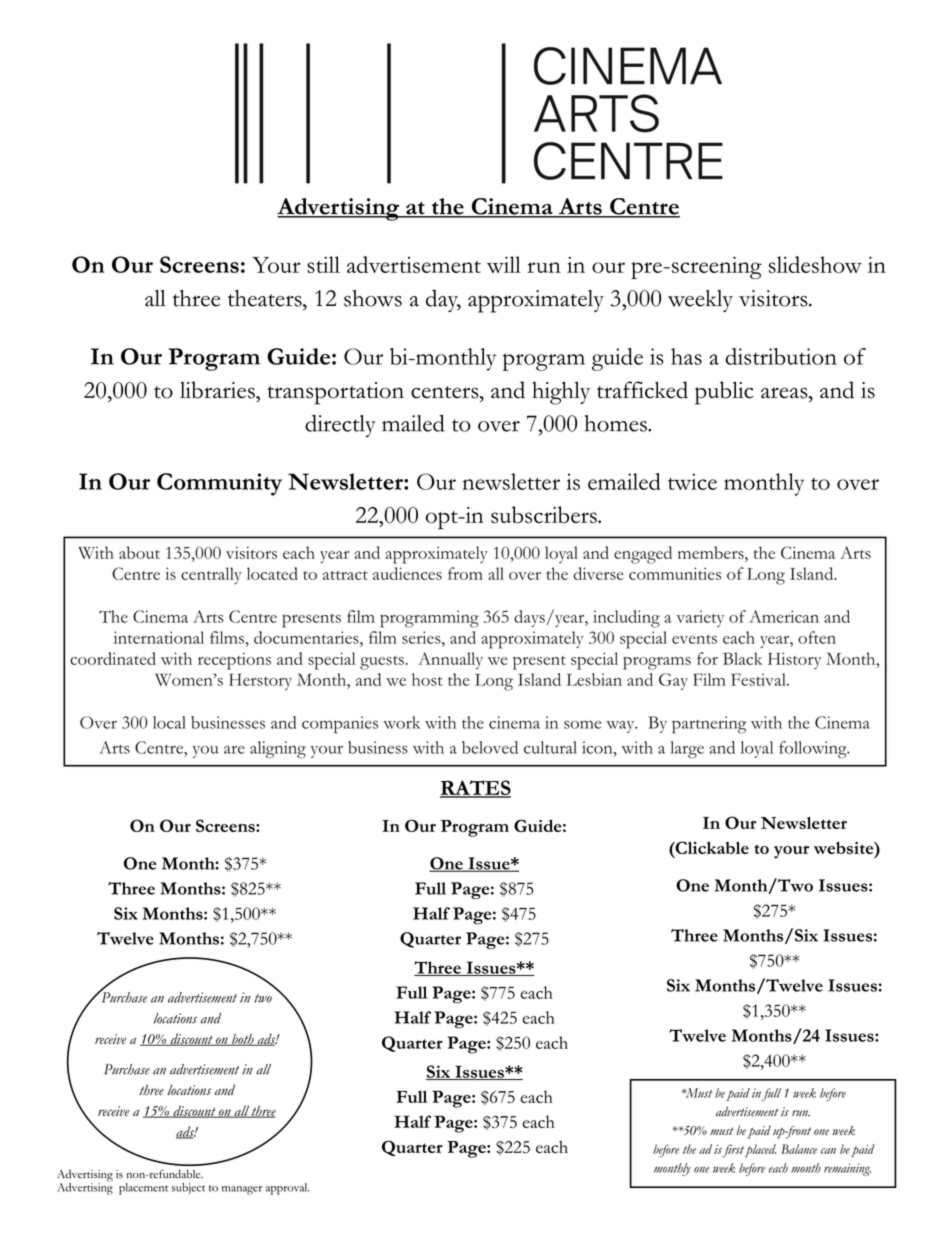 This screenshot has height=1233, width=952. Describe the element at coordinates (287, 1189) in the screenshot. I see `approval` at that location.
